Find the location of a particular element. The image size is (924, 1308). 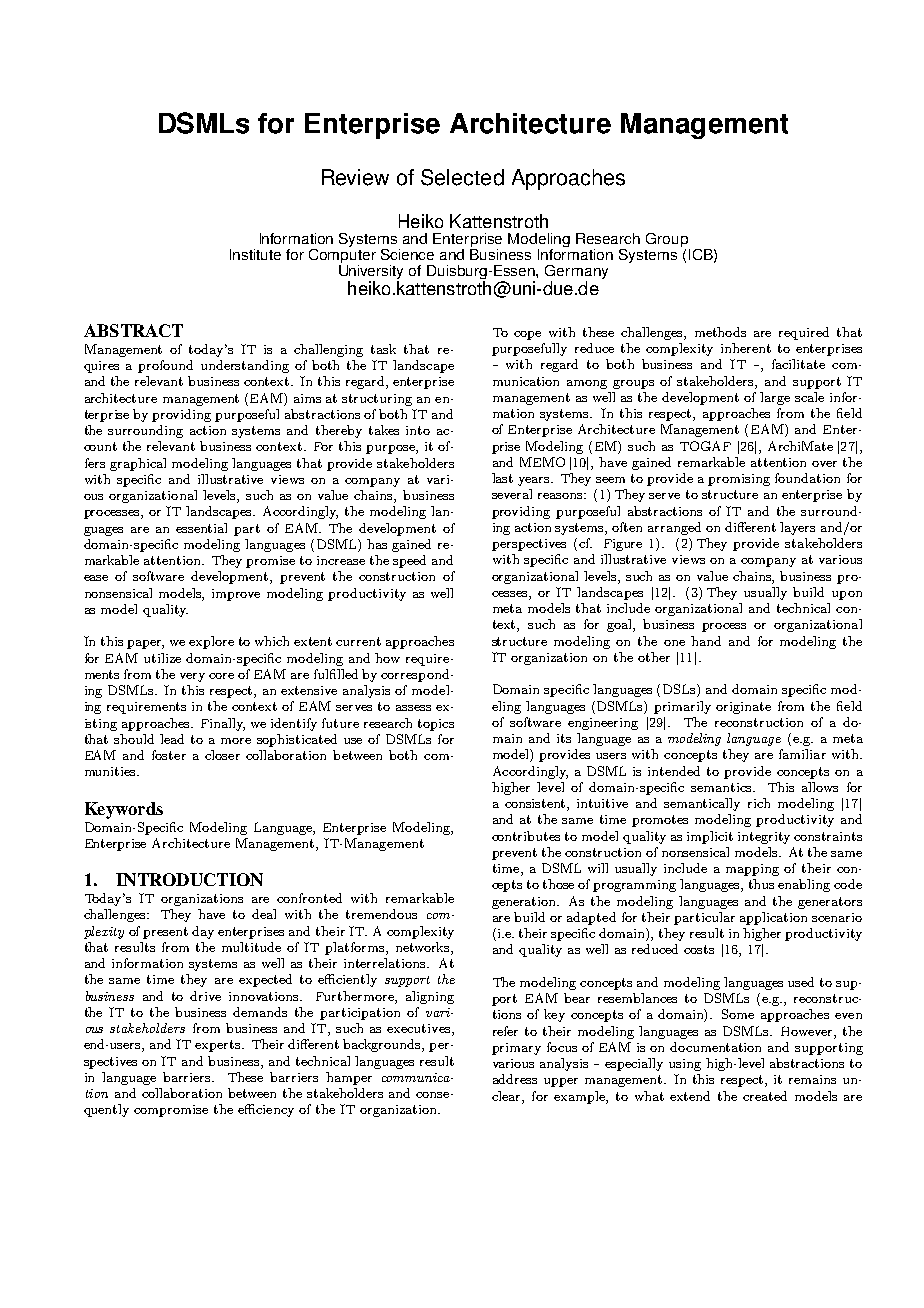

those is located at coordinates (558, 884).
